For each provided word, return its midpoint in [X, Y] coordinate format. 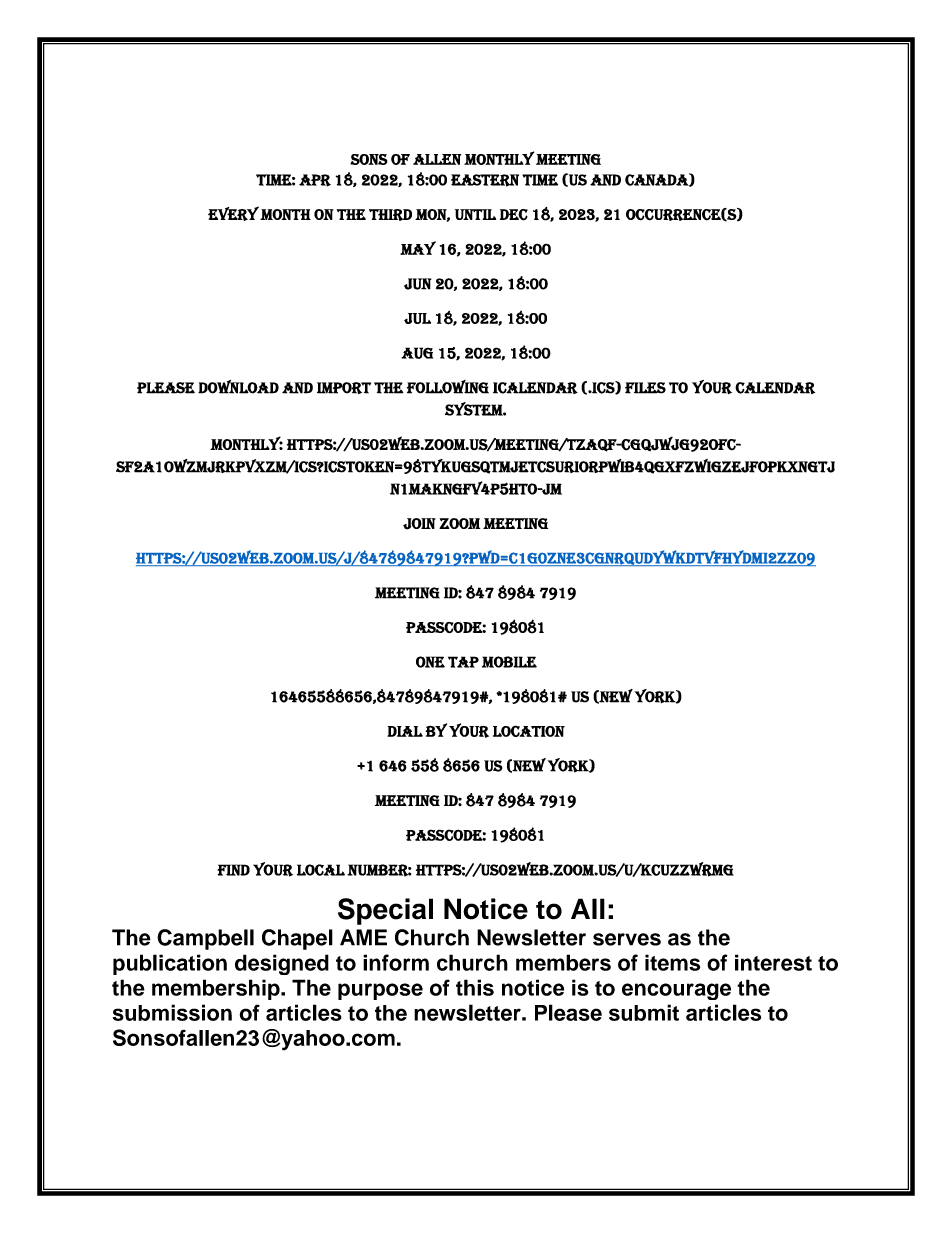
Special [385, 911]
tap [463, 662]
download [238, 387]
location [529, 731]
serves [627, 939]
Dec [514, 215]
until [475, 214]
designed [282, 964]
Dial [405, 731]
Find [233, 870]
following [448, 387]
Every [233, 213]
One [430, 662]
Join [419, 524]
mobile [509, 662]
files [645, 388]
